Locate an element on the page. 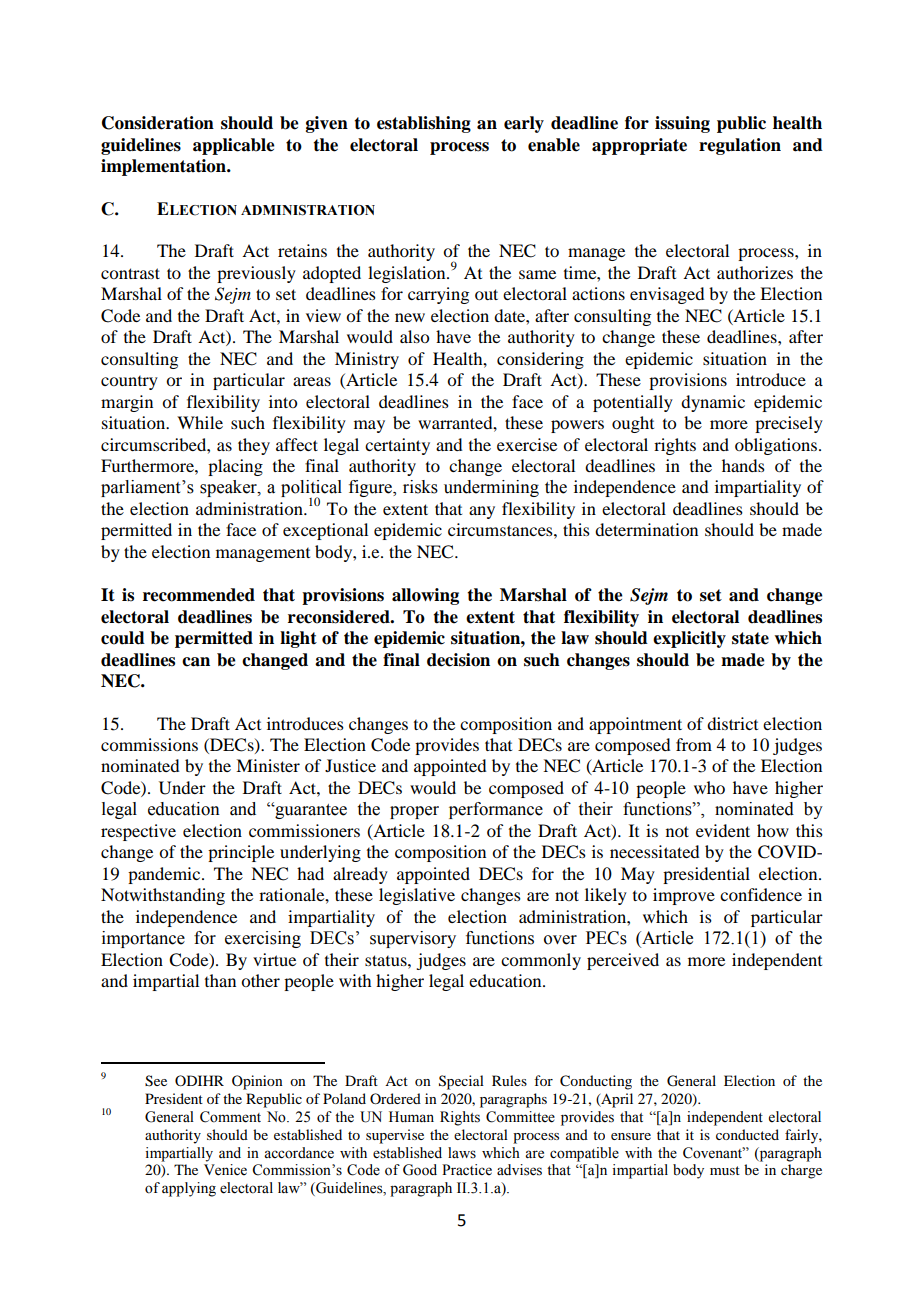 The image size is (924, 1309). regulation is located at coordinates (740, 146).
